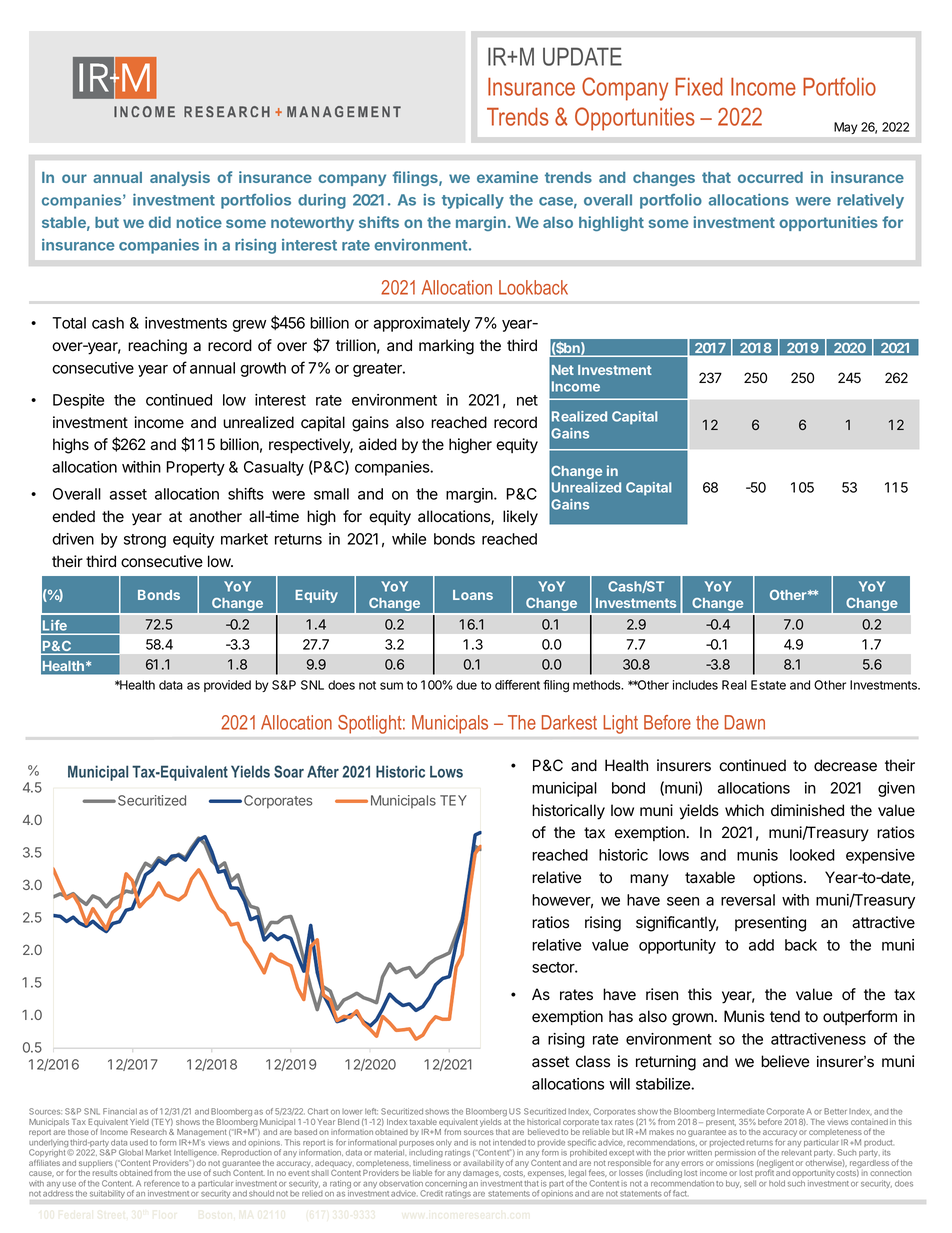 This page has height=1233, width=952. Describe the element at coordinates (621, 1016) in the page. I see `has` at that location.
